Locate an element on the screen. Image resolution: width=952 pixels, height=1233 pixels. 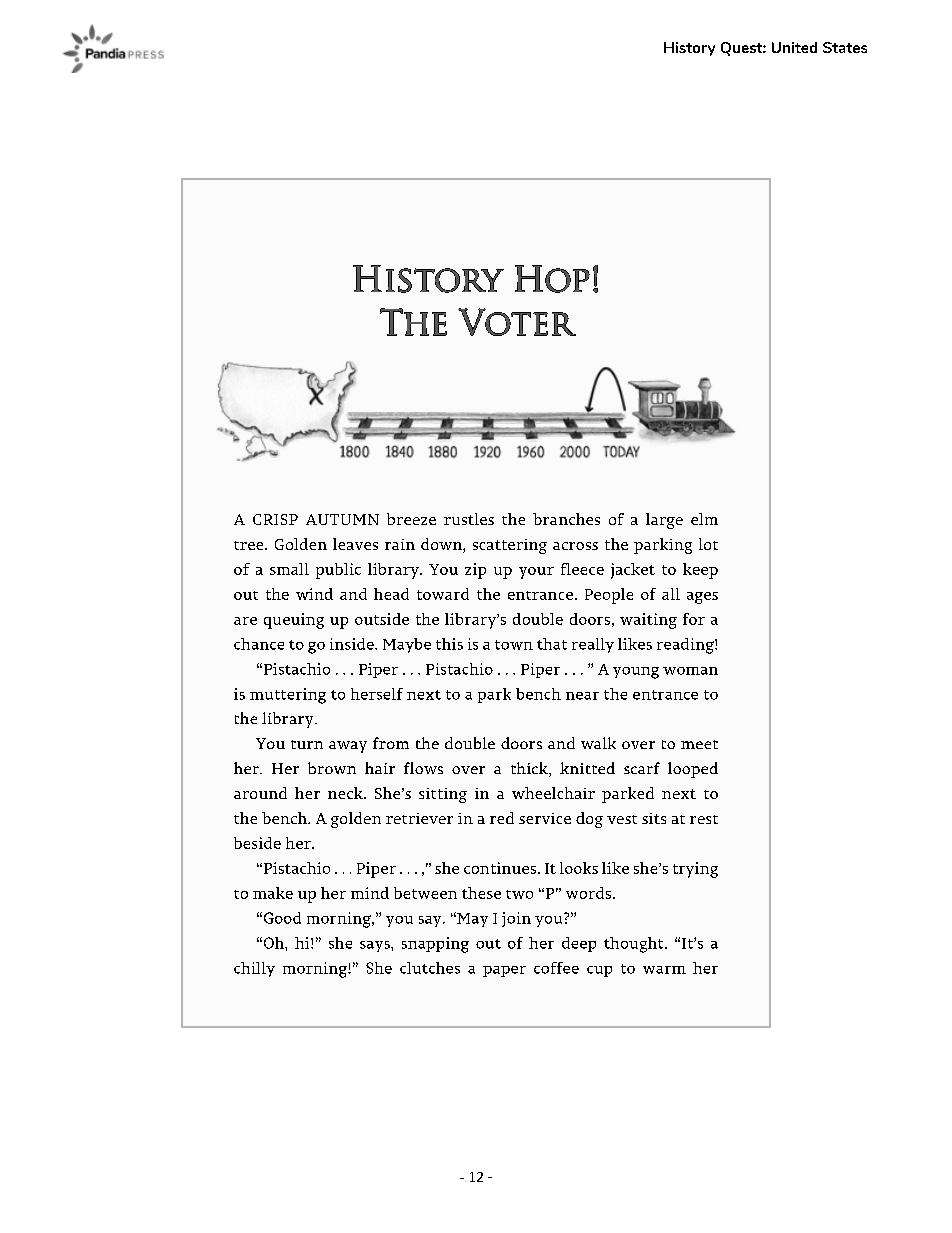
says is located at coordinates (376, 946).
